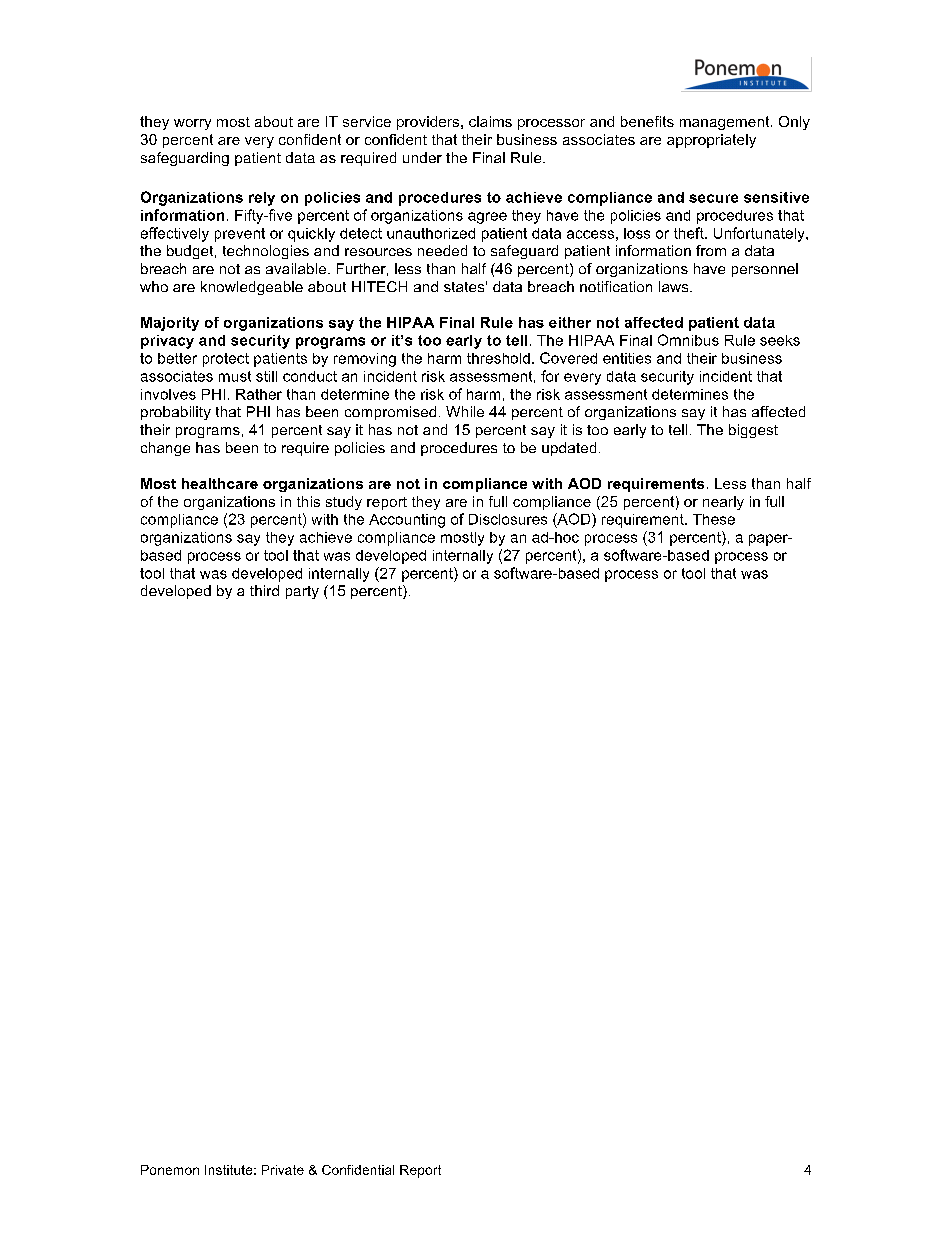  Describe the element at coordinates (714, 519) in the page. I see `These` at that location.
